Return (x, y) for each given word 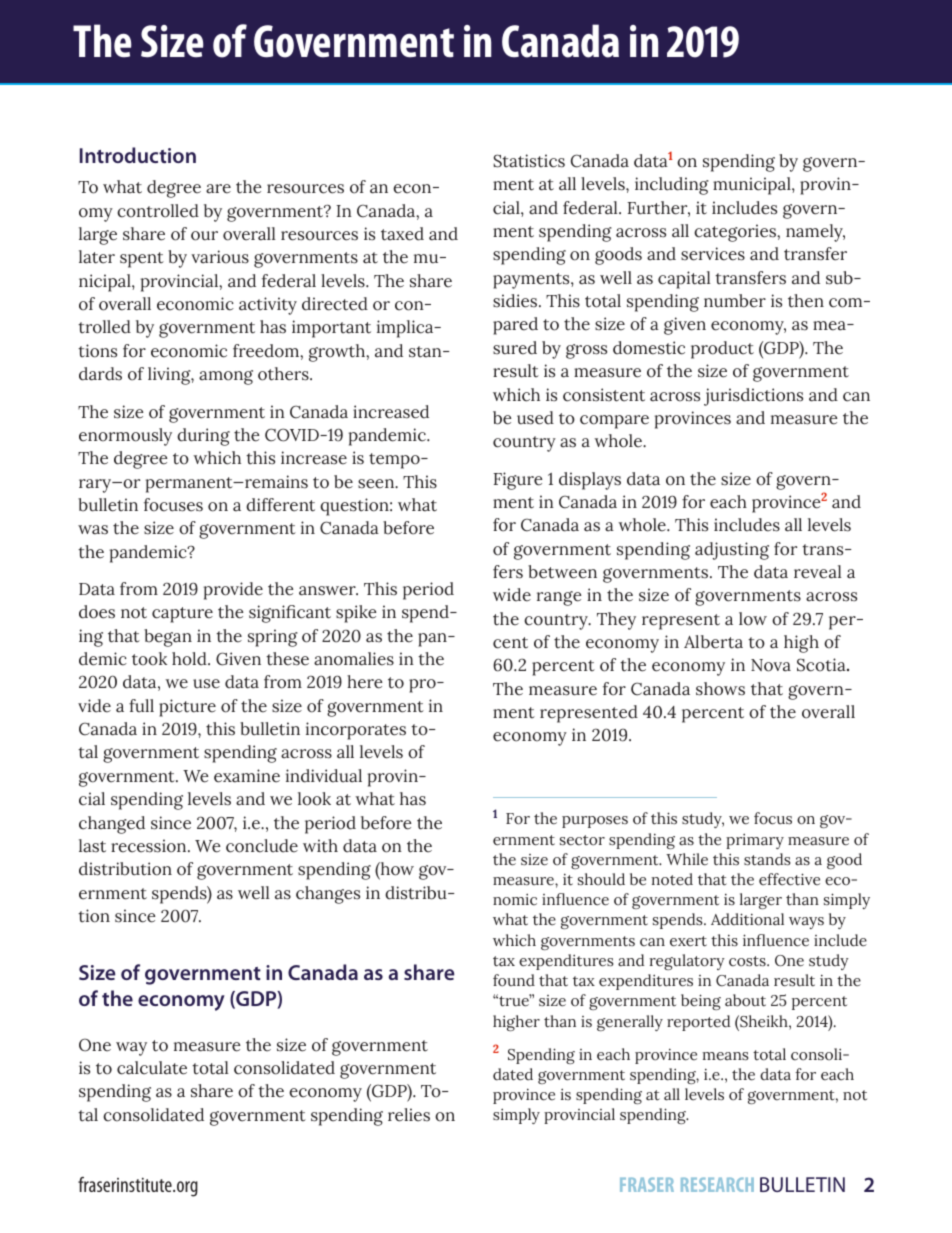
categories (736, 233)
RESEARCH (717, 1184)
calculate (152, 1068)
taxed (402, 234)
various (220, 257)
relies (409, 1115)
